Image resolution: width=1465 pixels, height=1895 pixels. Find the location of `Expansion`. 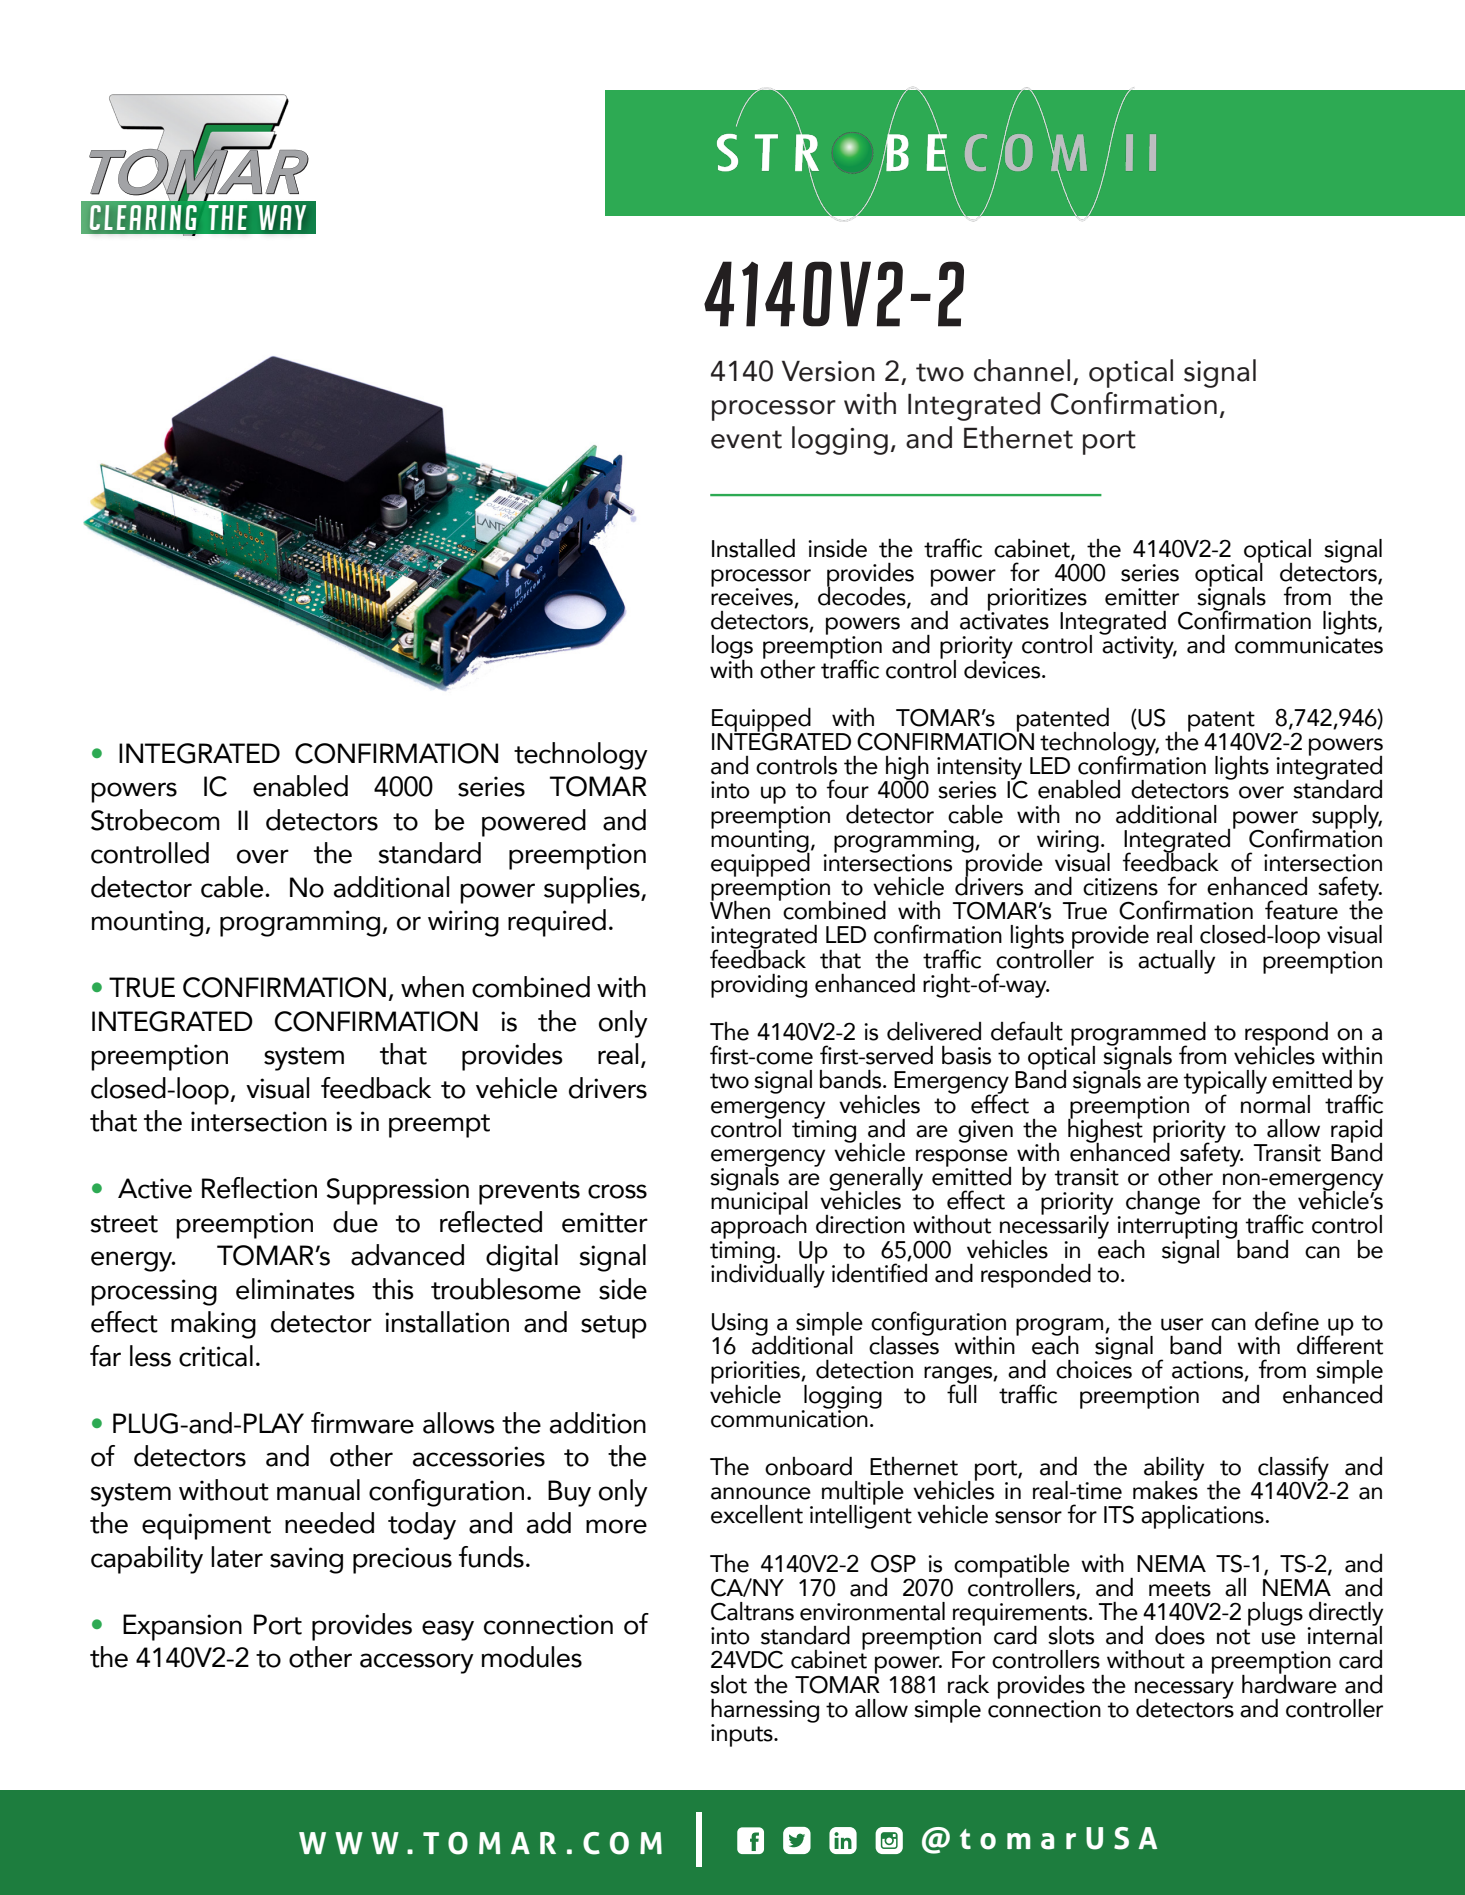

Expansion is located at coordinates (182, 1627).
